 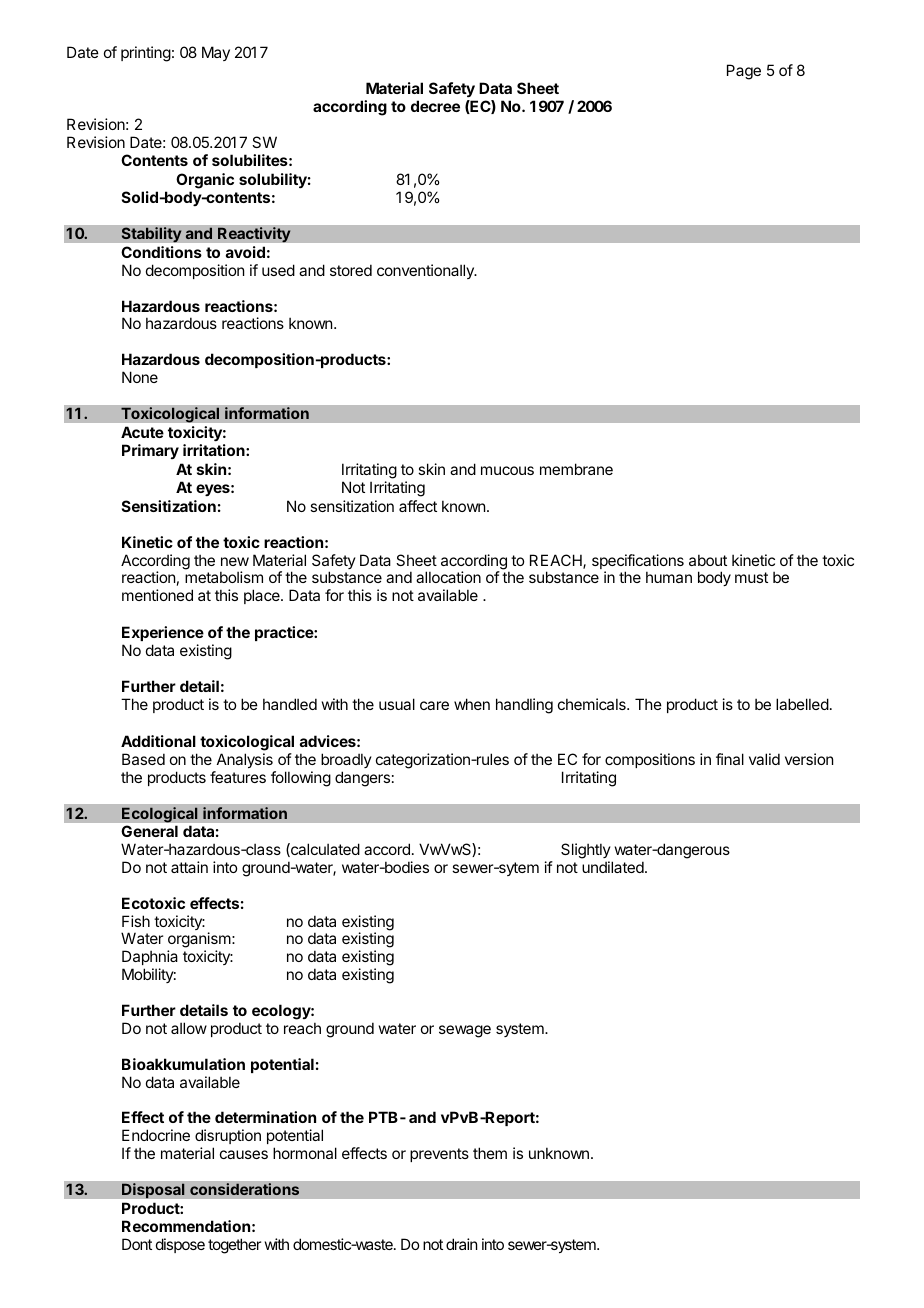 What do you see at coordinates (435, 106) in the page?
I see `decree` at bounding box center [435, 106].
